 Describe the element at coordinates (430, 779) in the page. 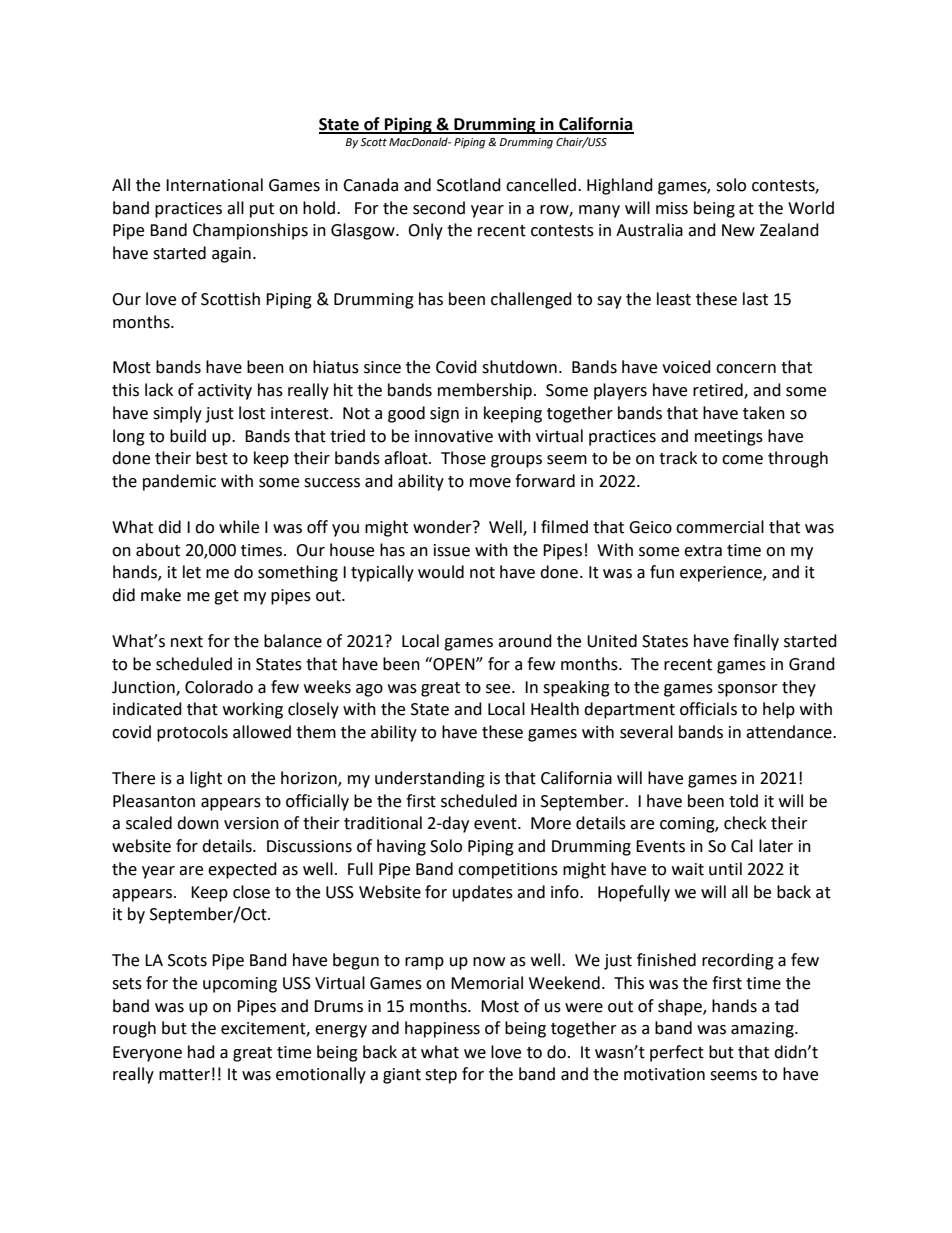

I see `understanding` at that location.
